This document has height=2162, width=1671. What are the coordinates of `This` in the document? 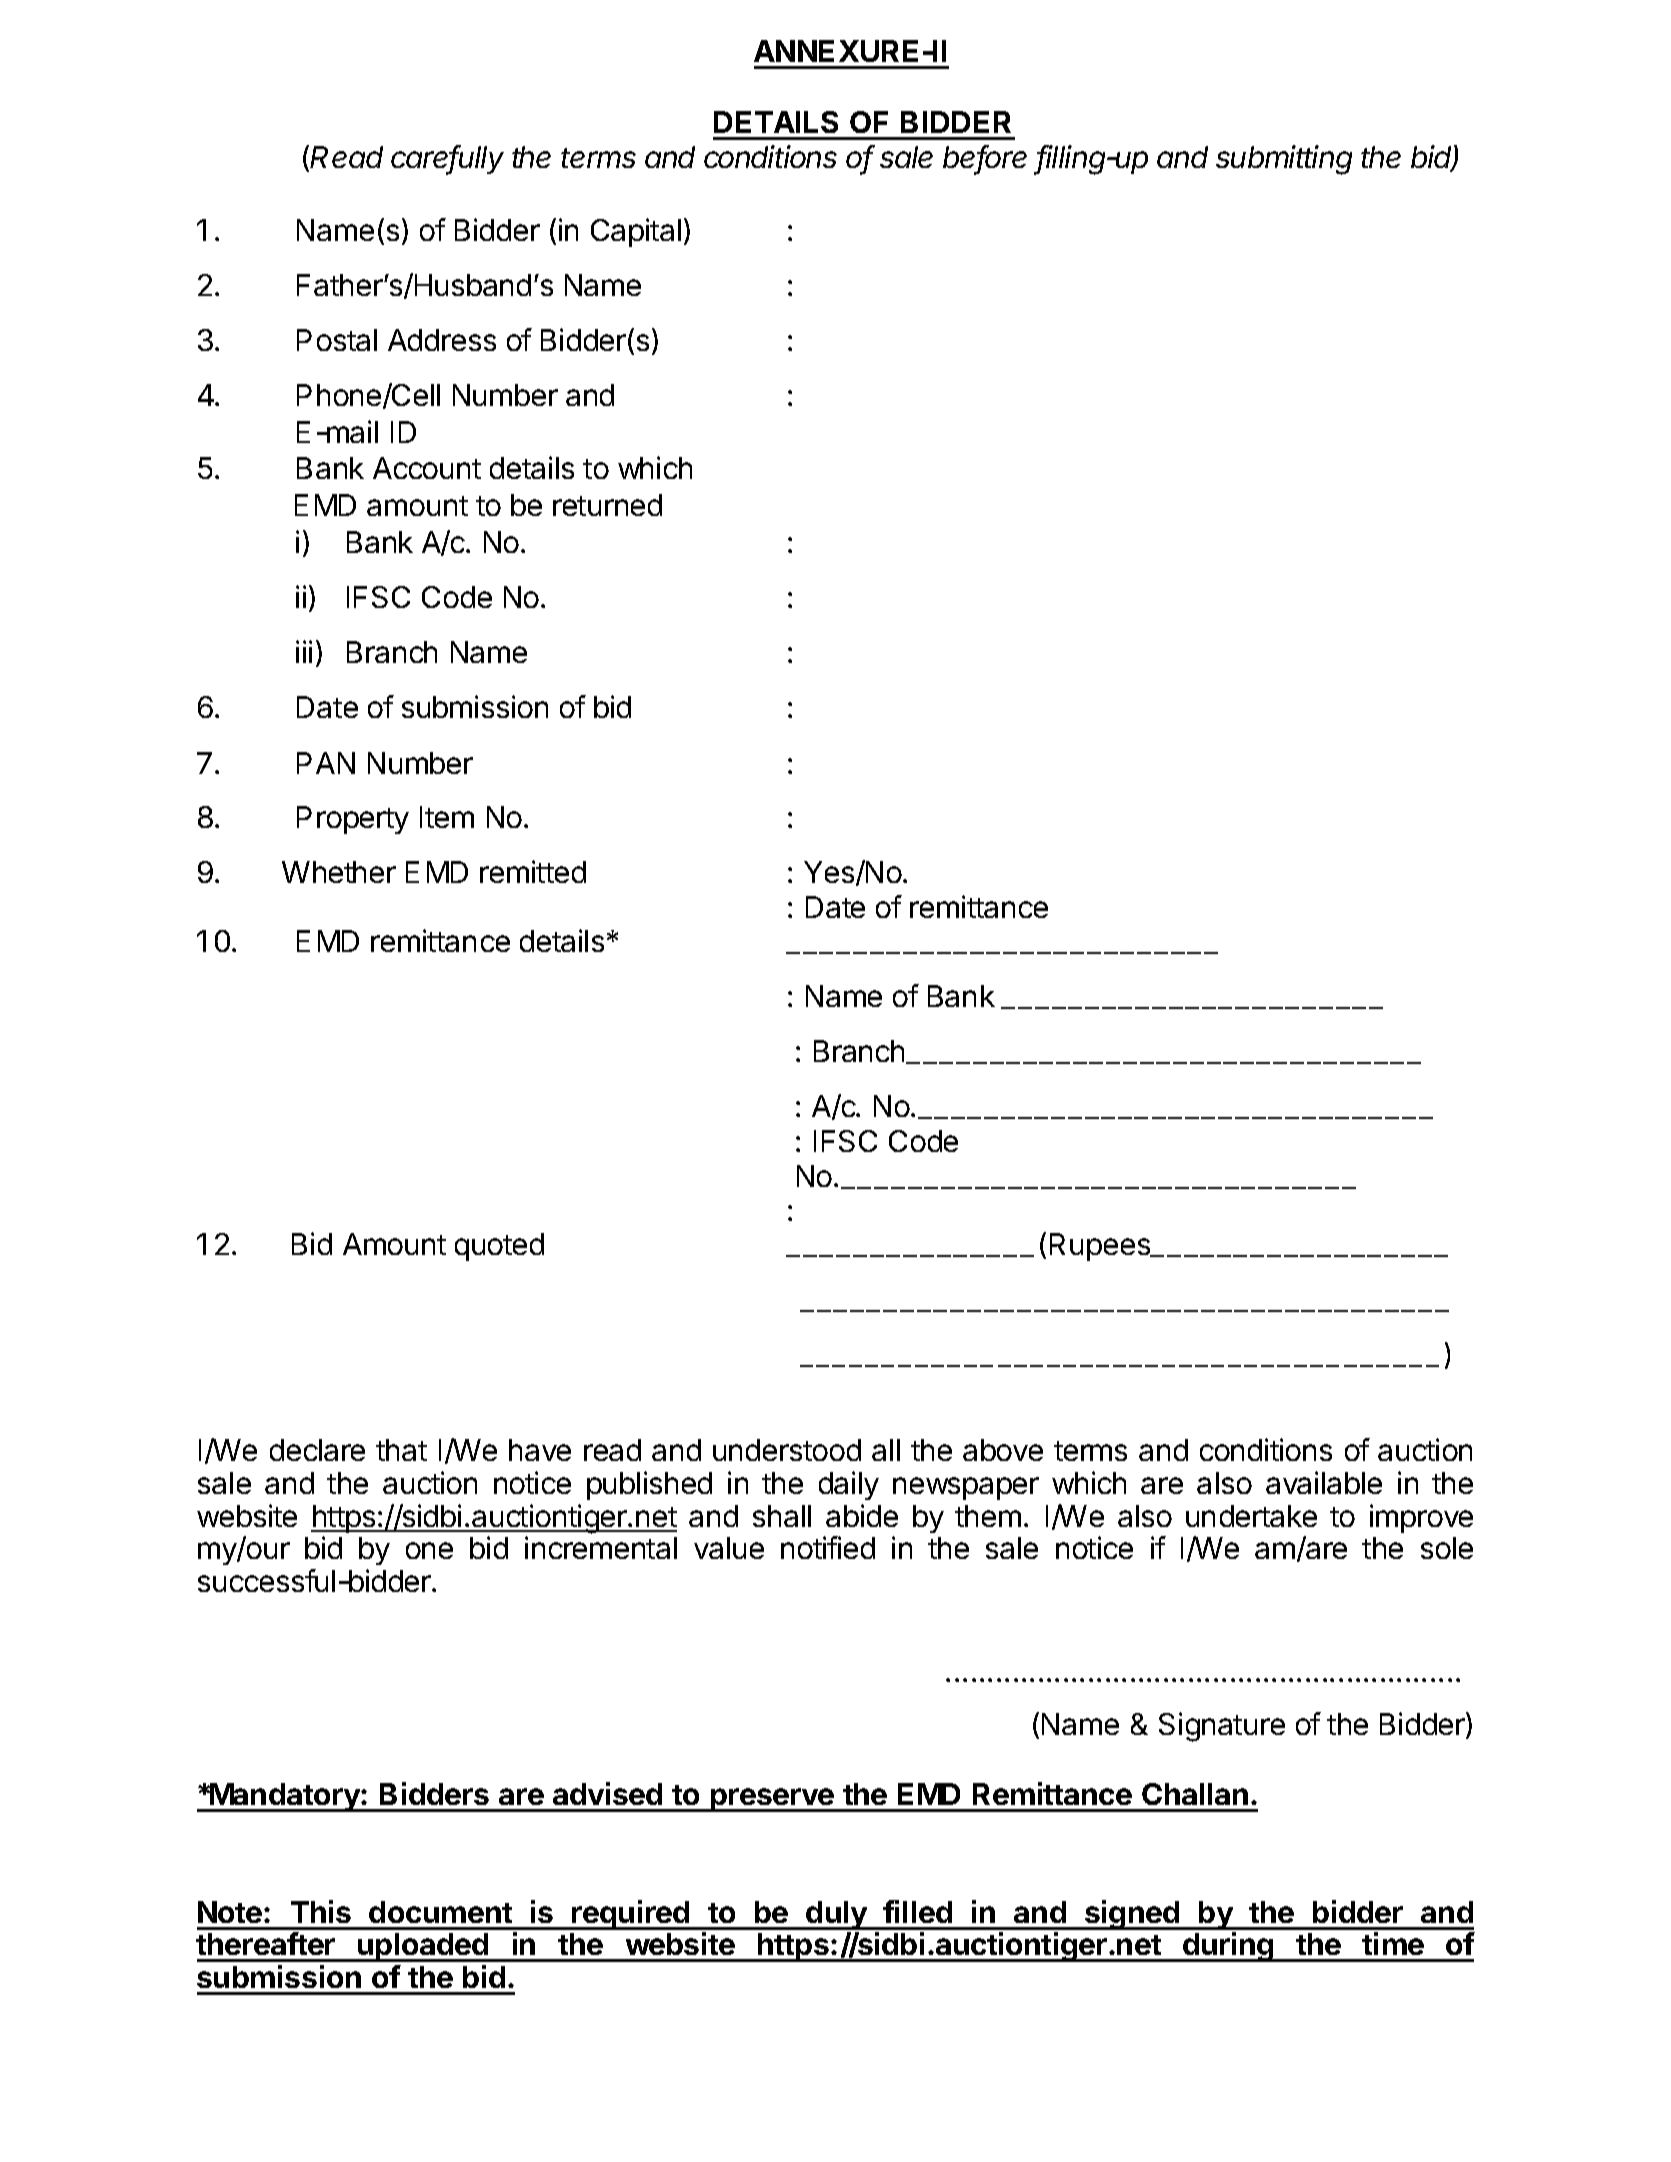 It's located at (321, 1911).
